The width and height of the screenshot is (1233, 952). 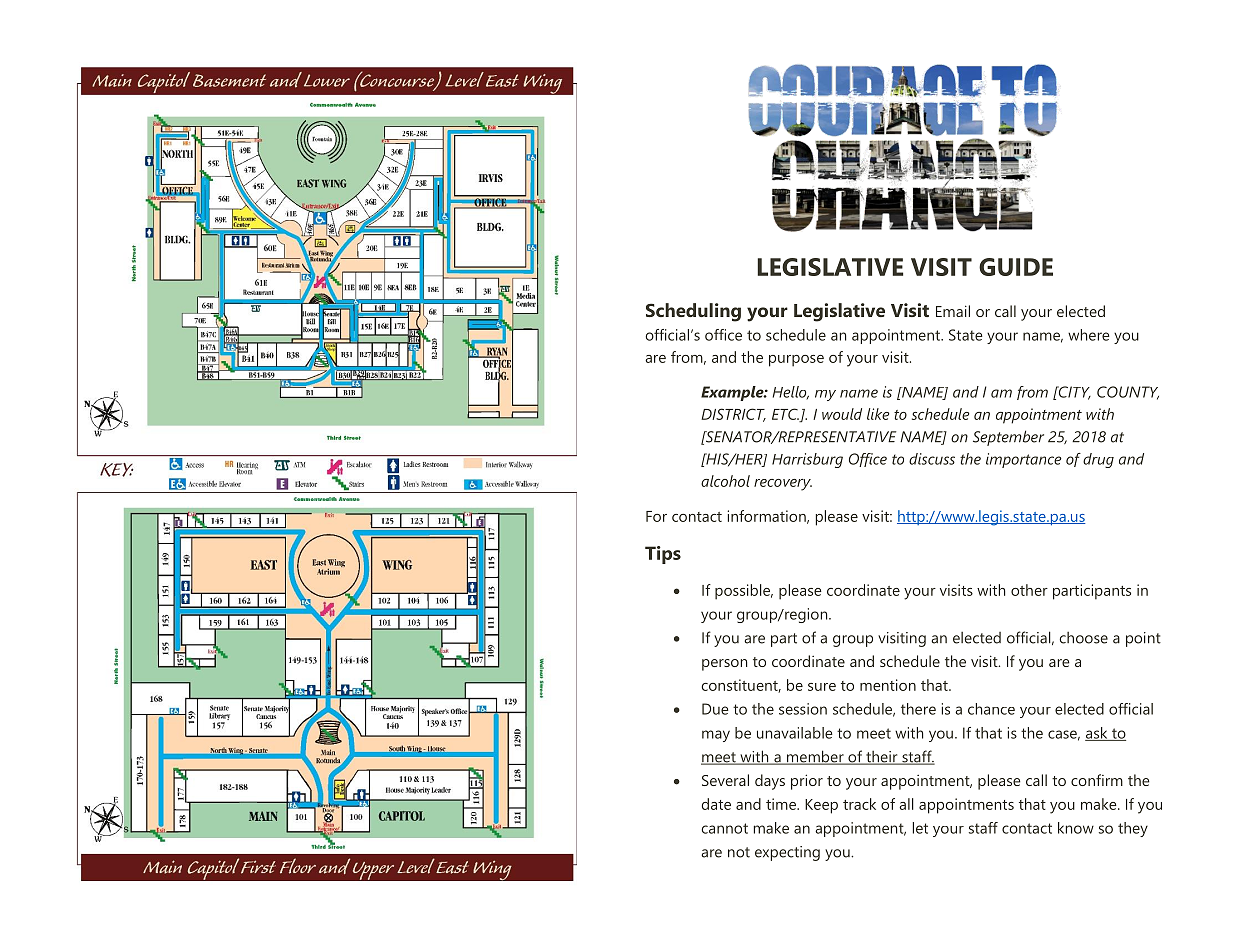 What do you see at coordinates (932, 459) in the screenshot?
I see `discuss` at bounding box center [932, 459].
